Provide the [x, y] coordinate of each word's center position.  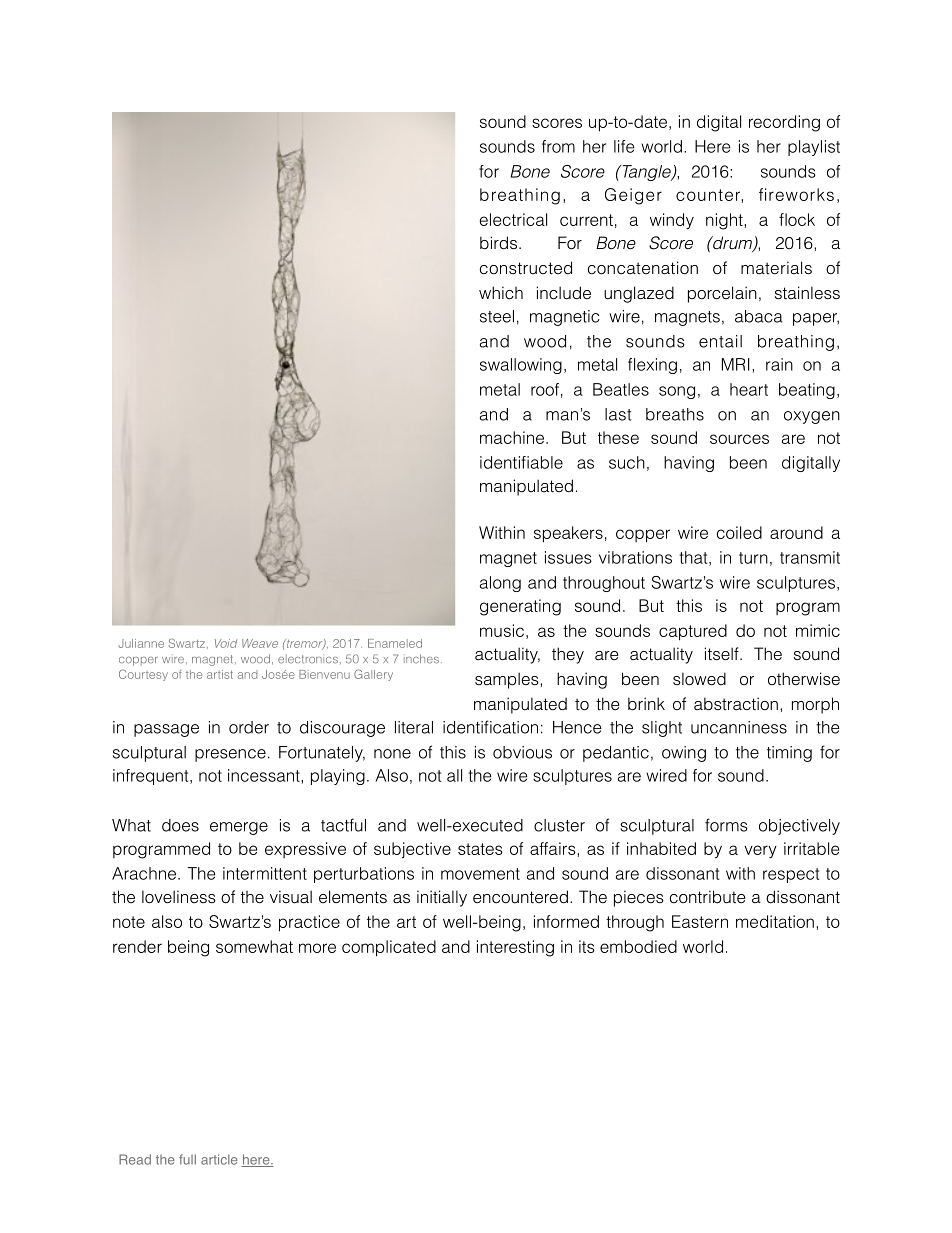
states [480, 849]
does [180, 825]
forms [726, 825]
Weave [260, 643]
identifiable [521, 462]
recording [784, 123]
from [558, 146]
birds [498, 243]
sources [739, 439]
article [219, 1159]
